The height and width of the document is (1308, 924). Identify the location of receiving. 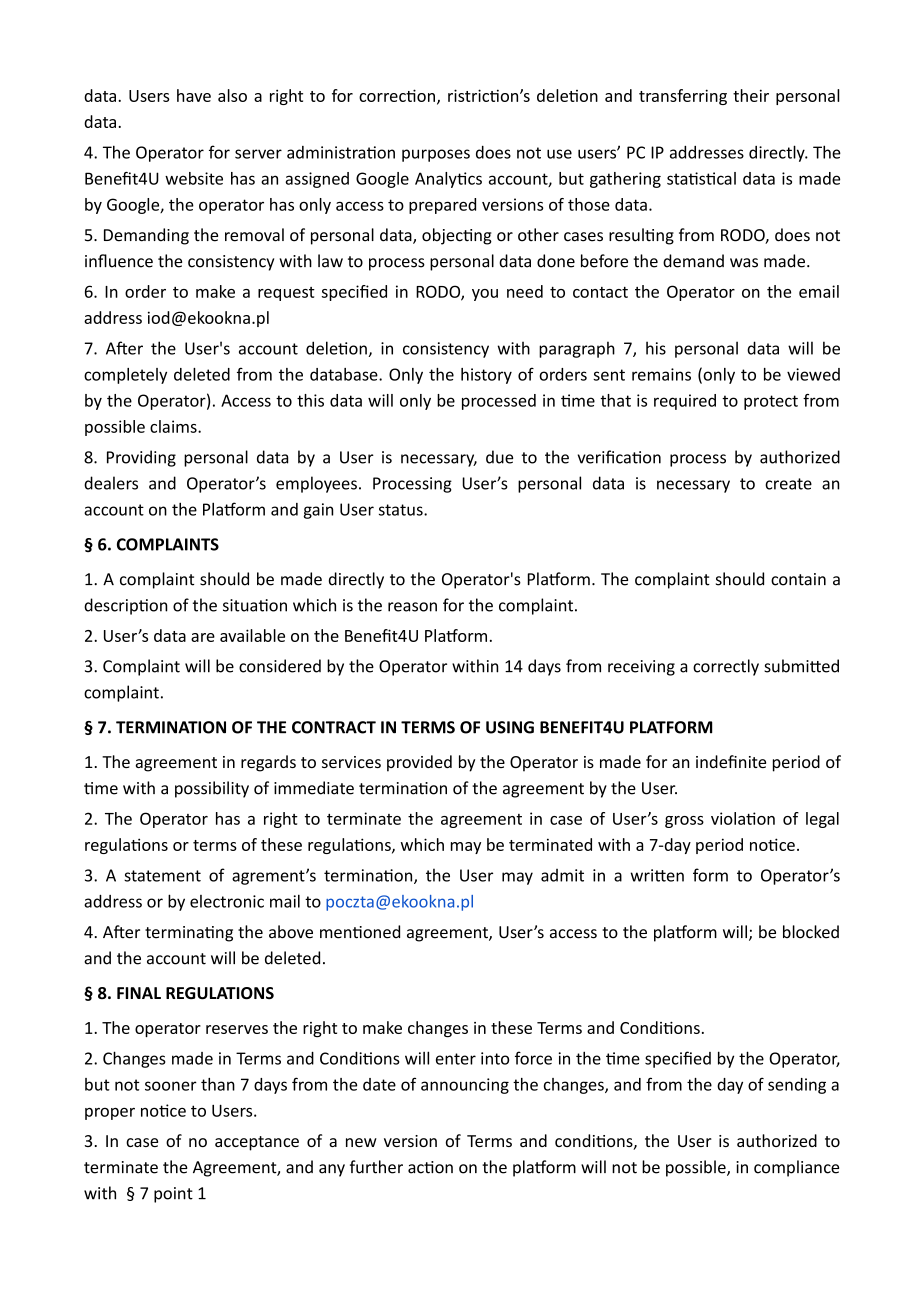
(641, 668).
